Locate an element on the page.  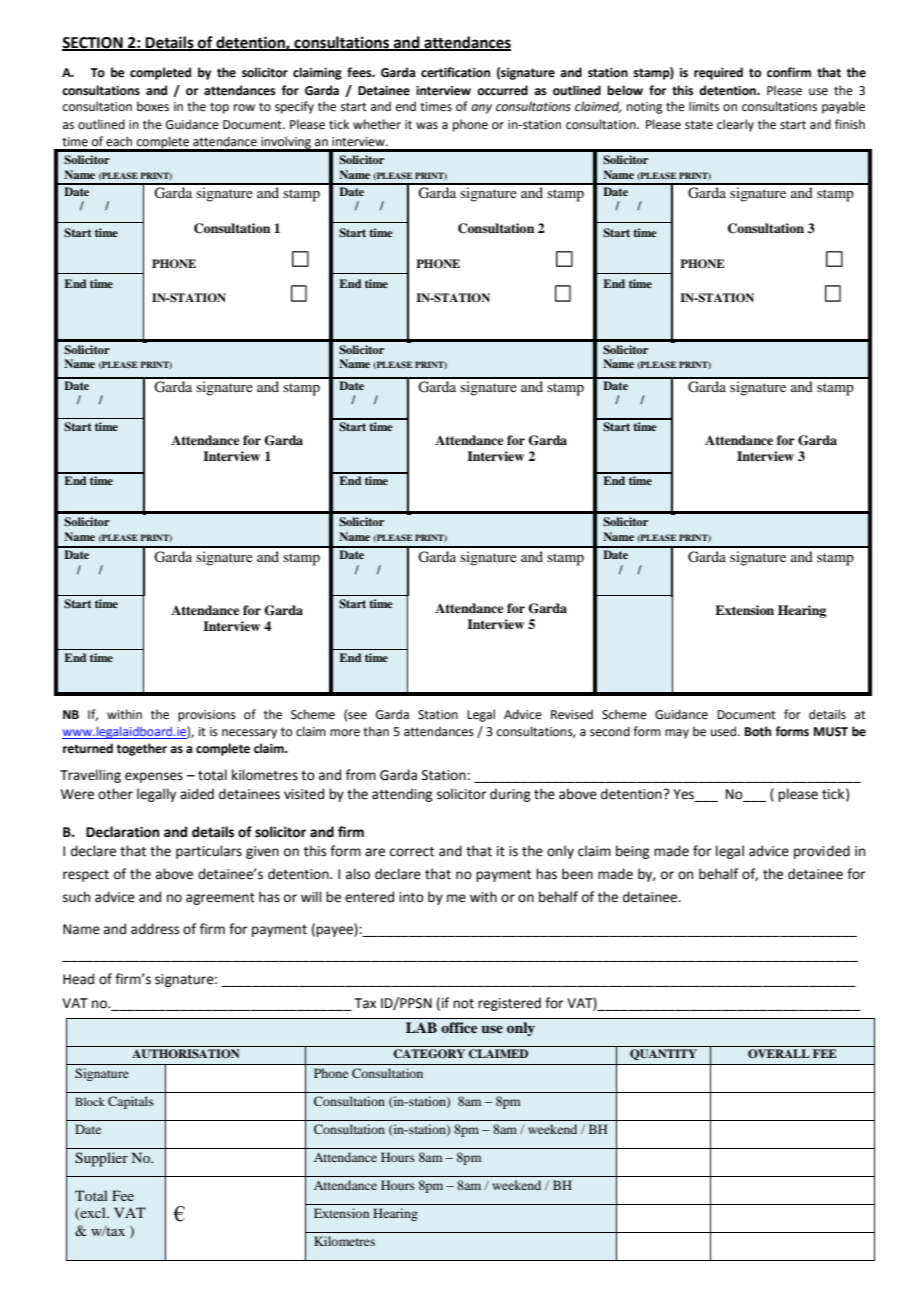
particulars is located at coordinates (209, 852).
